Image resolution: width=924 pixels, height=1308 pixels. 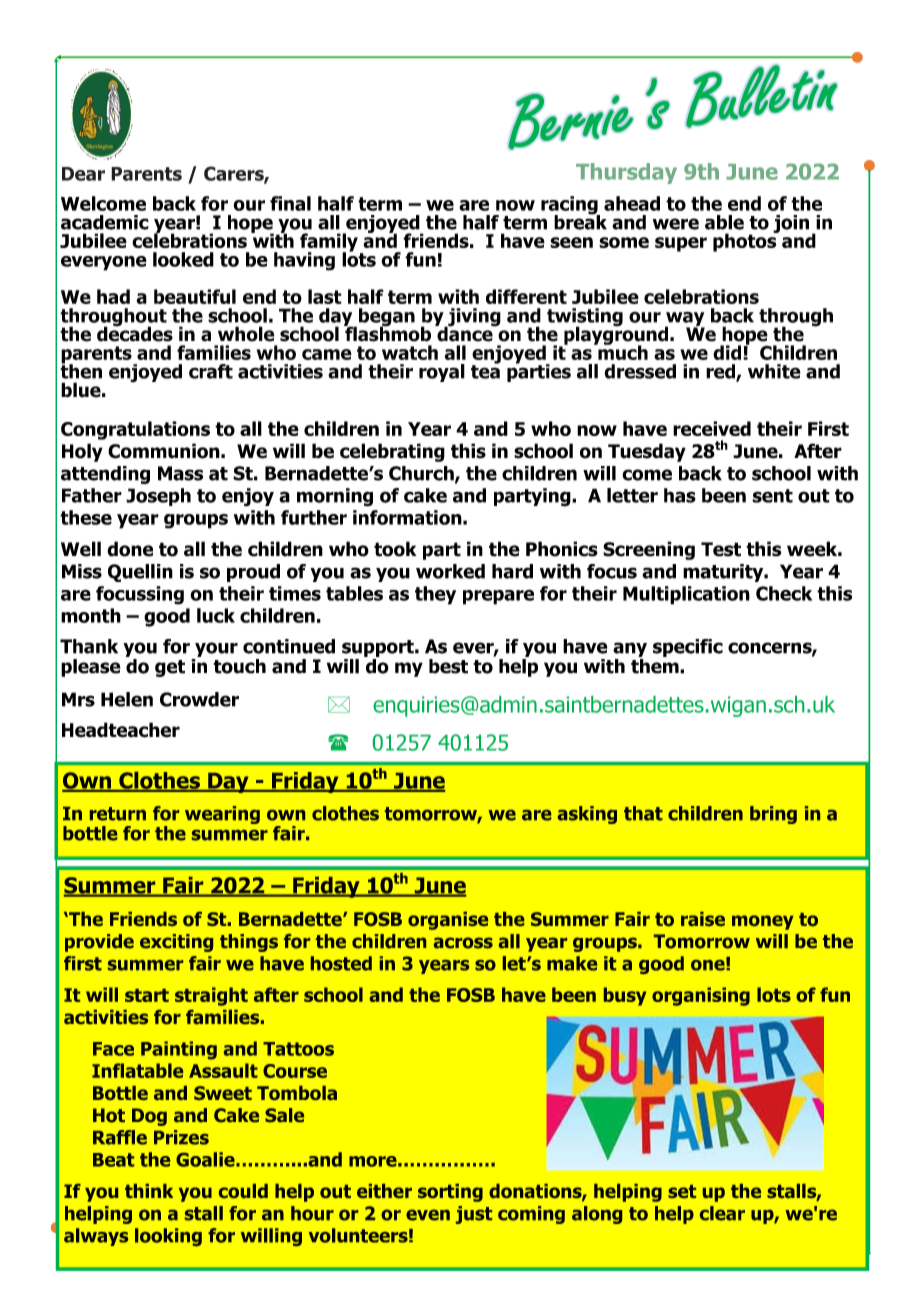 What do you see at coordinates (722, 1213) in the screenshot?
I see `clear` at bounding box center [722, 1213].
